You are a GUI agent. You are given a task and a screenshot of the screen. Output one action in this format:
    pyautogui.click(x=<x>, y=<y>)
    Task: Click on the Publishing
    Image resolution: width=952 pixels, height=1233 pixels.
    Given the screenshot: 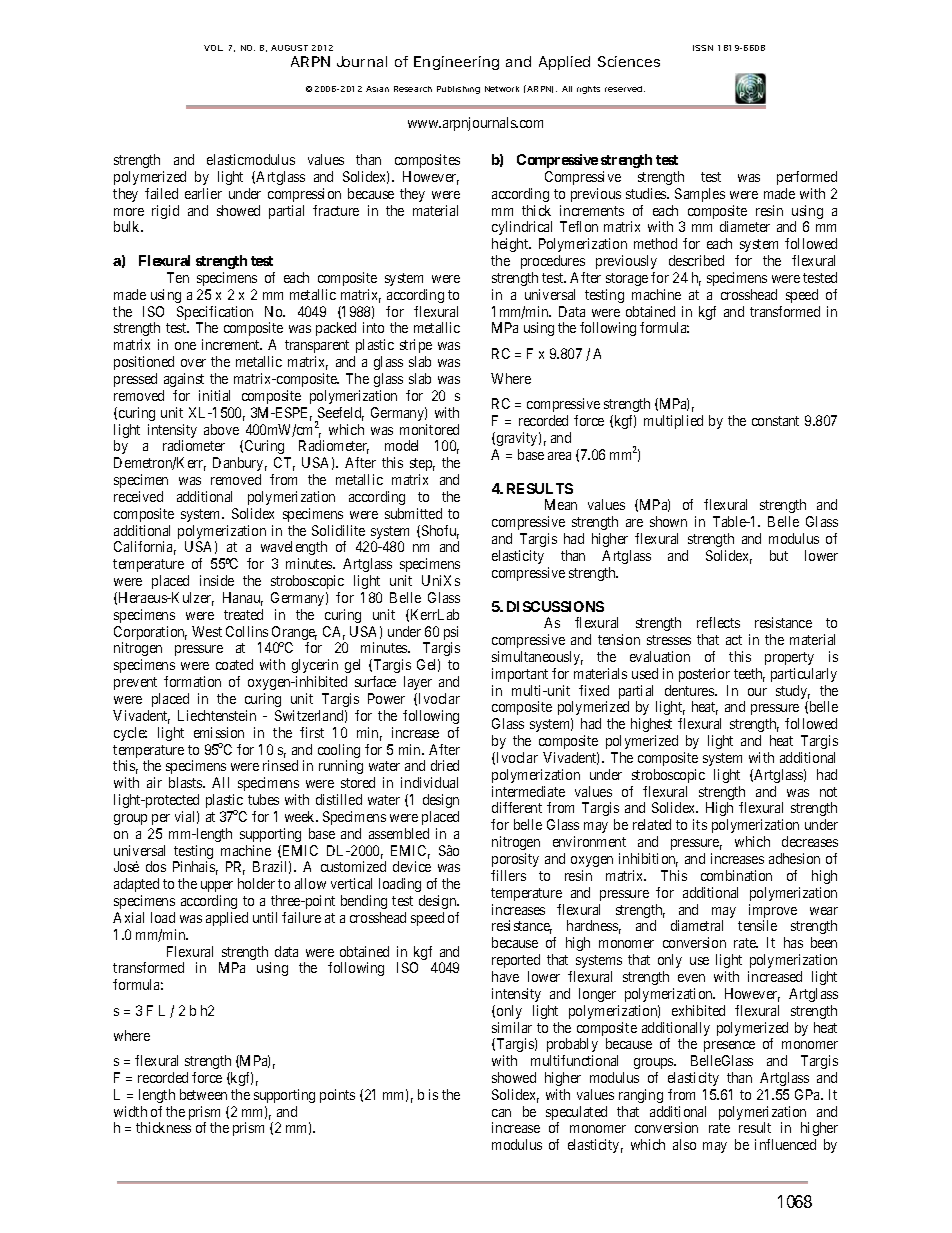 What is the action you would take?
    pyautogui.click(x=458, y=90)
